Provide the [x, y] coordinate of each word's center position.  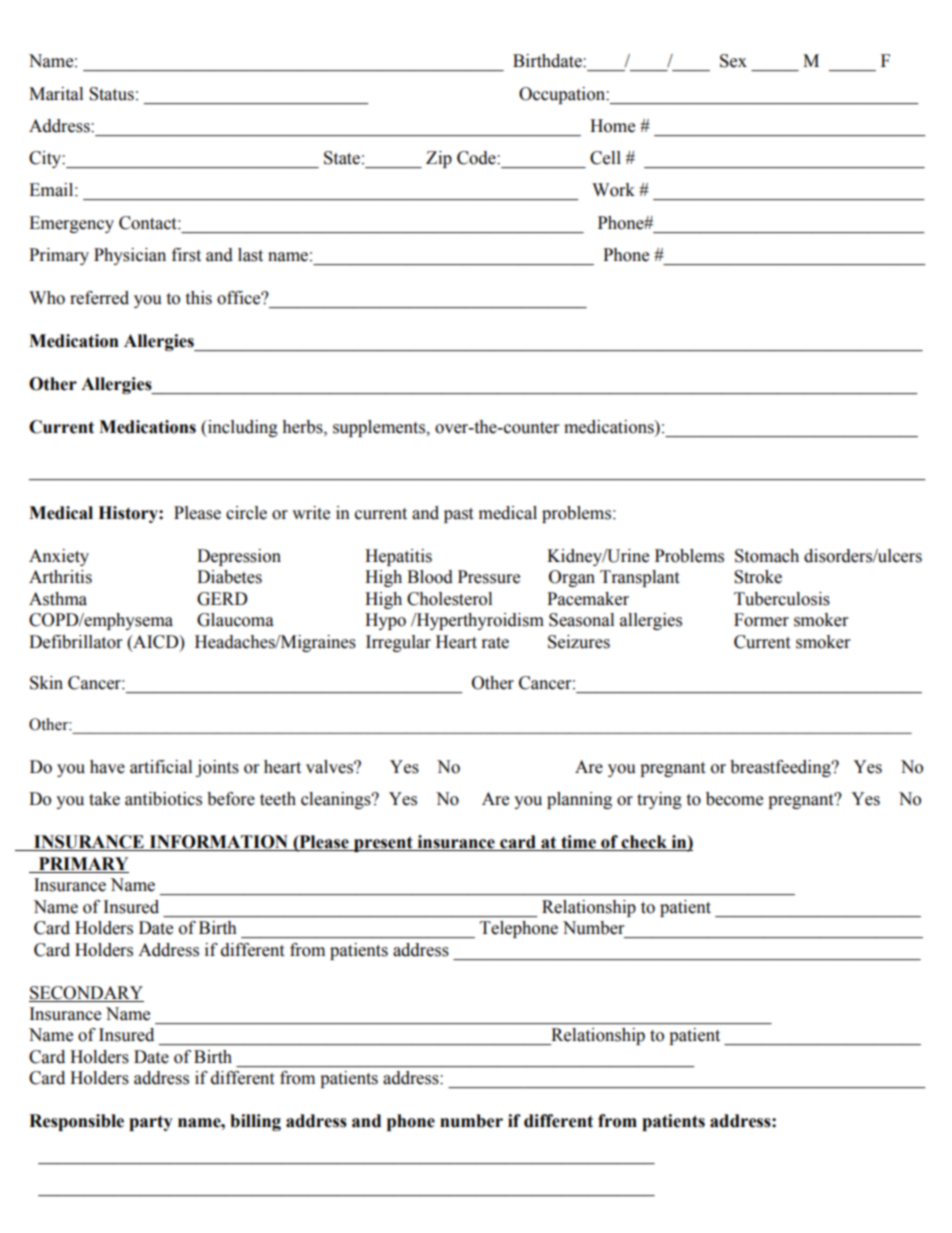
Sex [733, 61]
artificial [161, 767]
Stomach [767, 556]
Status [111, 94]
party [151, 1123]
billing [255, 1122]
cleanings [337, 800]
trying [659, 800]
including [242, 428]
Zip [439, 159]
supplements [380, 428]
